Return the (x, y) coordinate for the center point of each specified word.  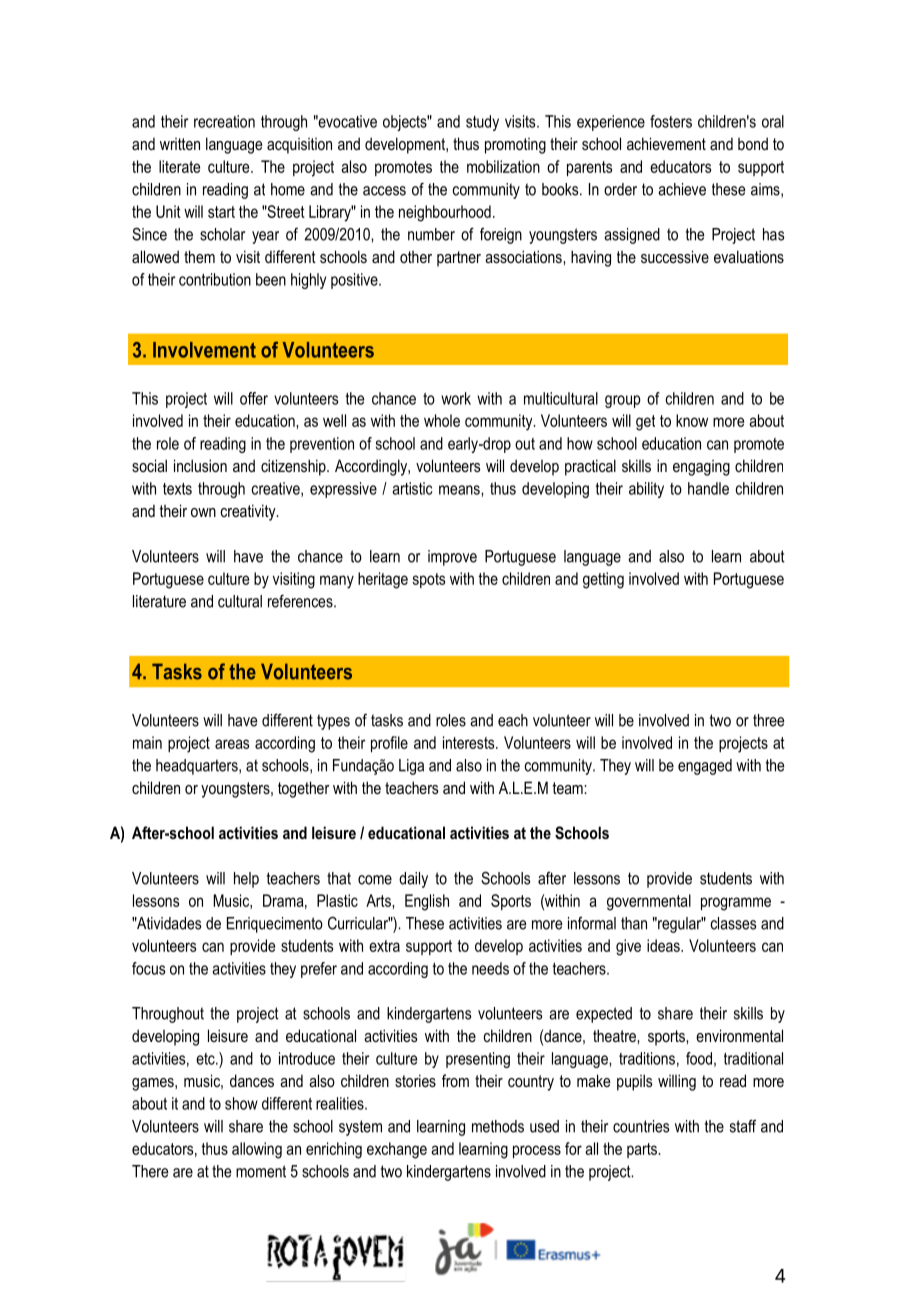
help (246, 880)
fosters (671, 121)
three (768, 720)
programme (736, 904)
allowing (257, 1150)
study (482, 123)
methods (498, 1126)
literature (159, 601)
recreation (224, 121)
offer (254, 398)
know (692, 420)
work (456, 398)
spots (429, 580)
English (427, 902)
